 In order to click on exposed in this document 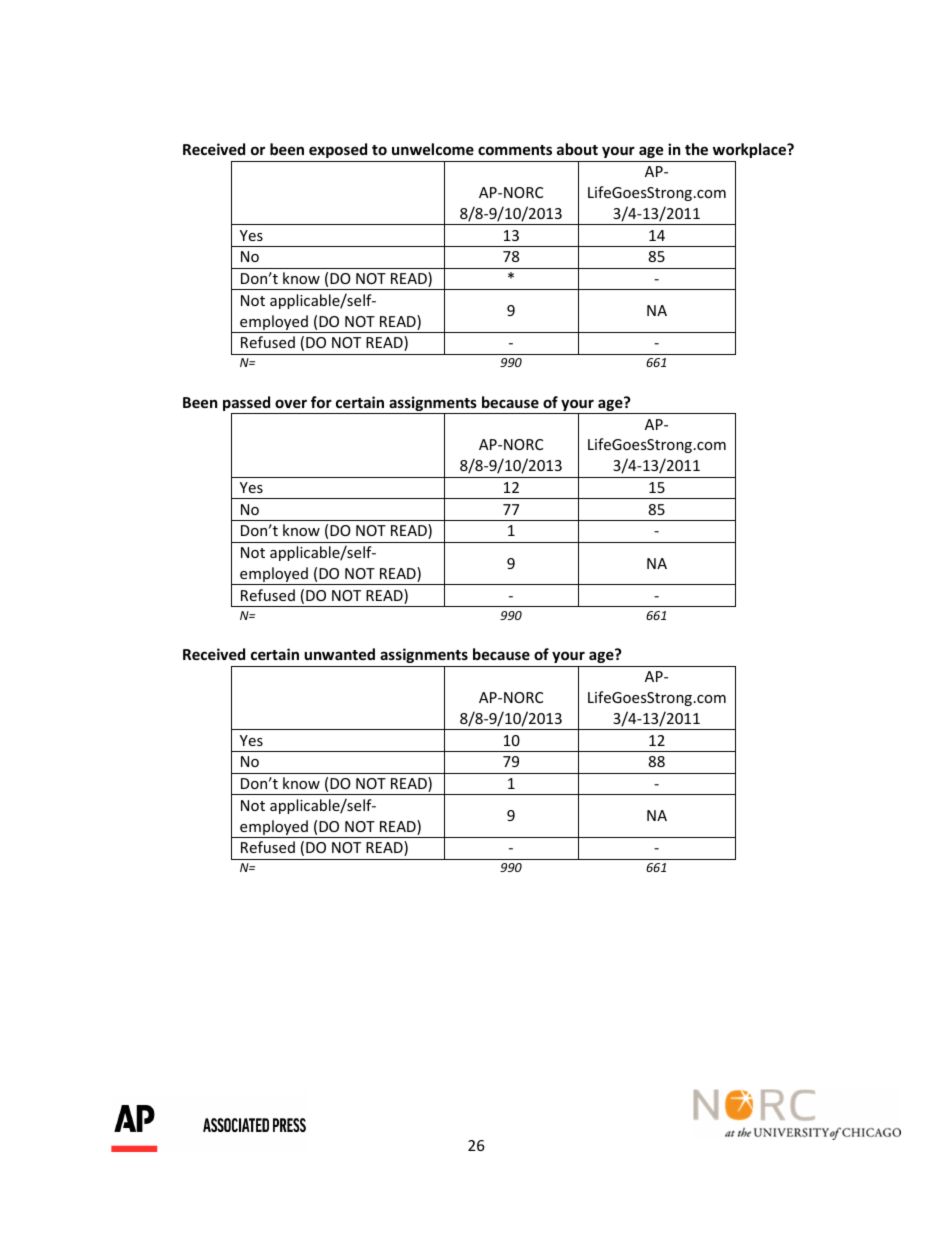, I will do `click(338, 150)`.
